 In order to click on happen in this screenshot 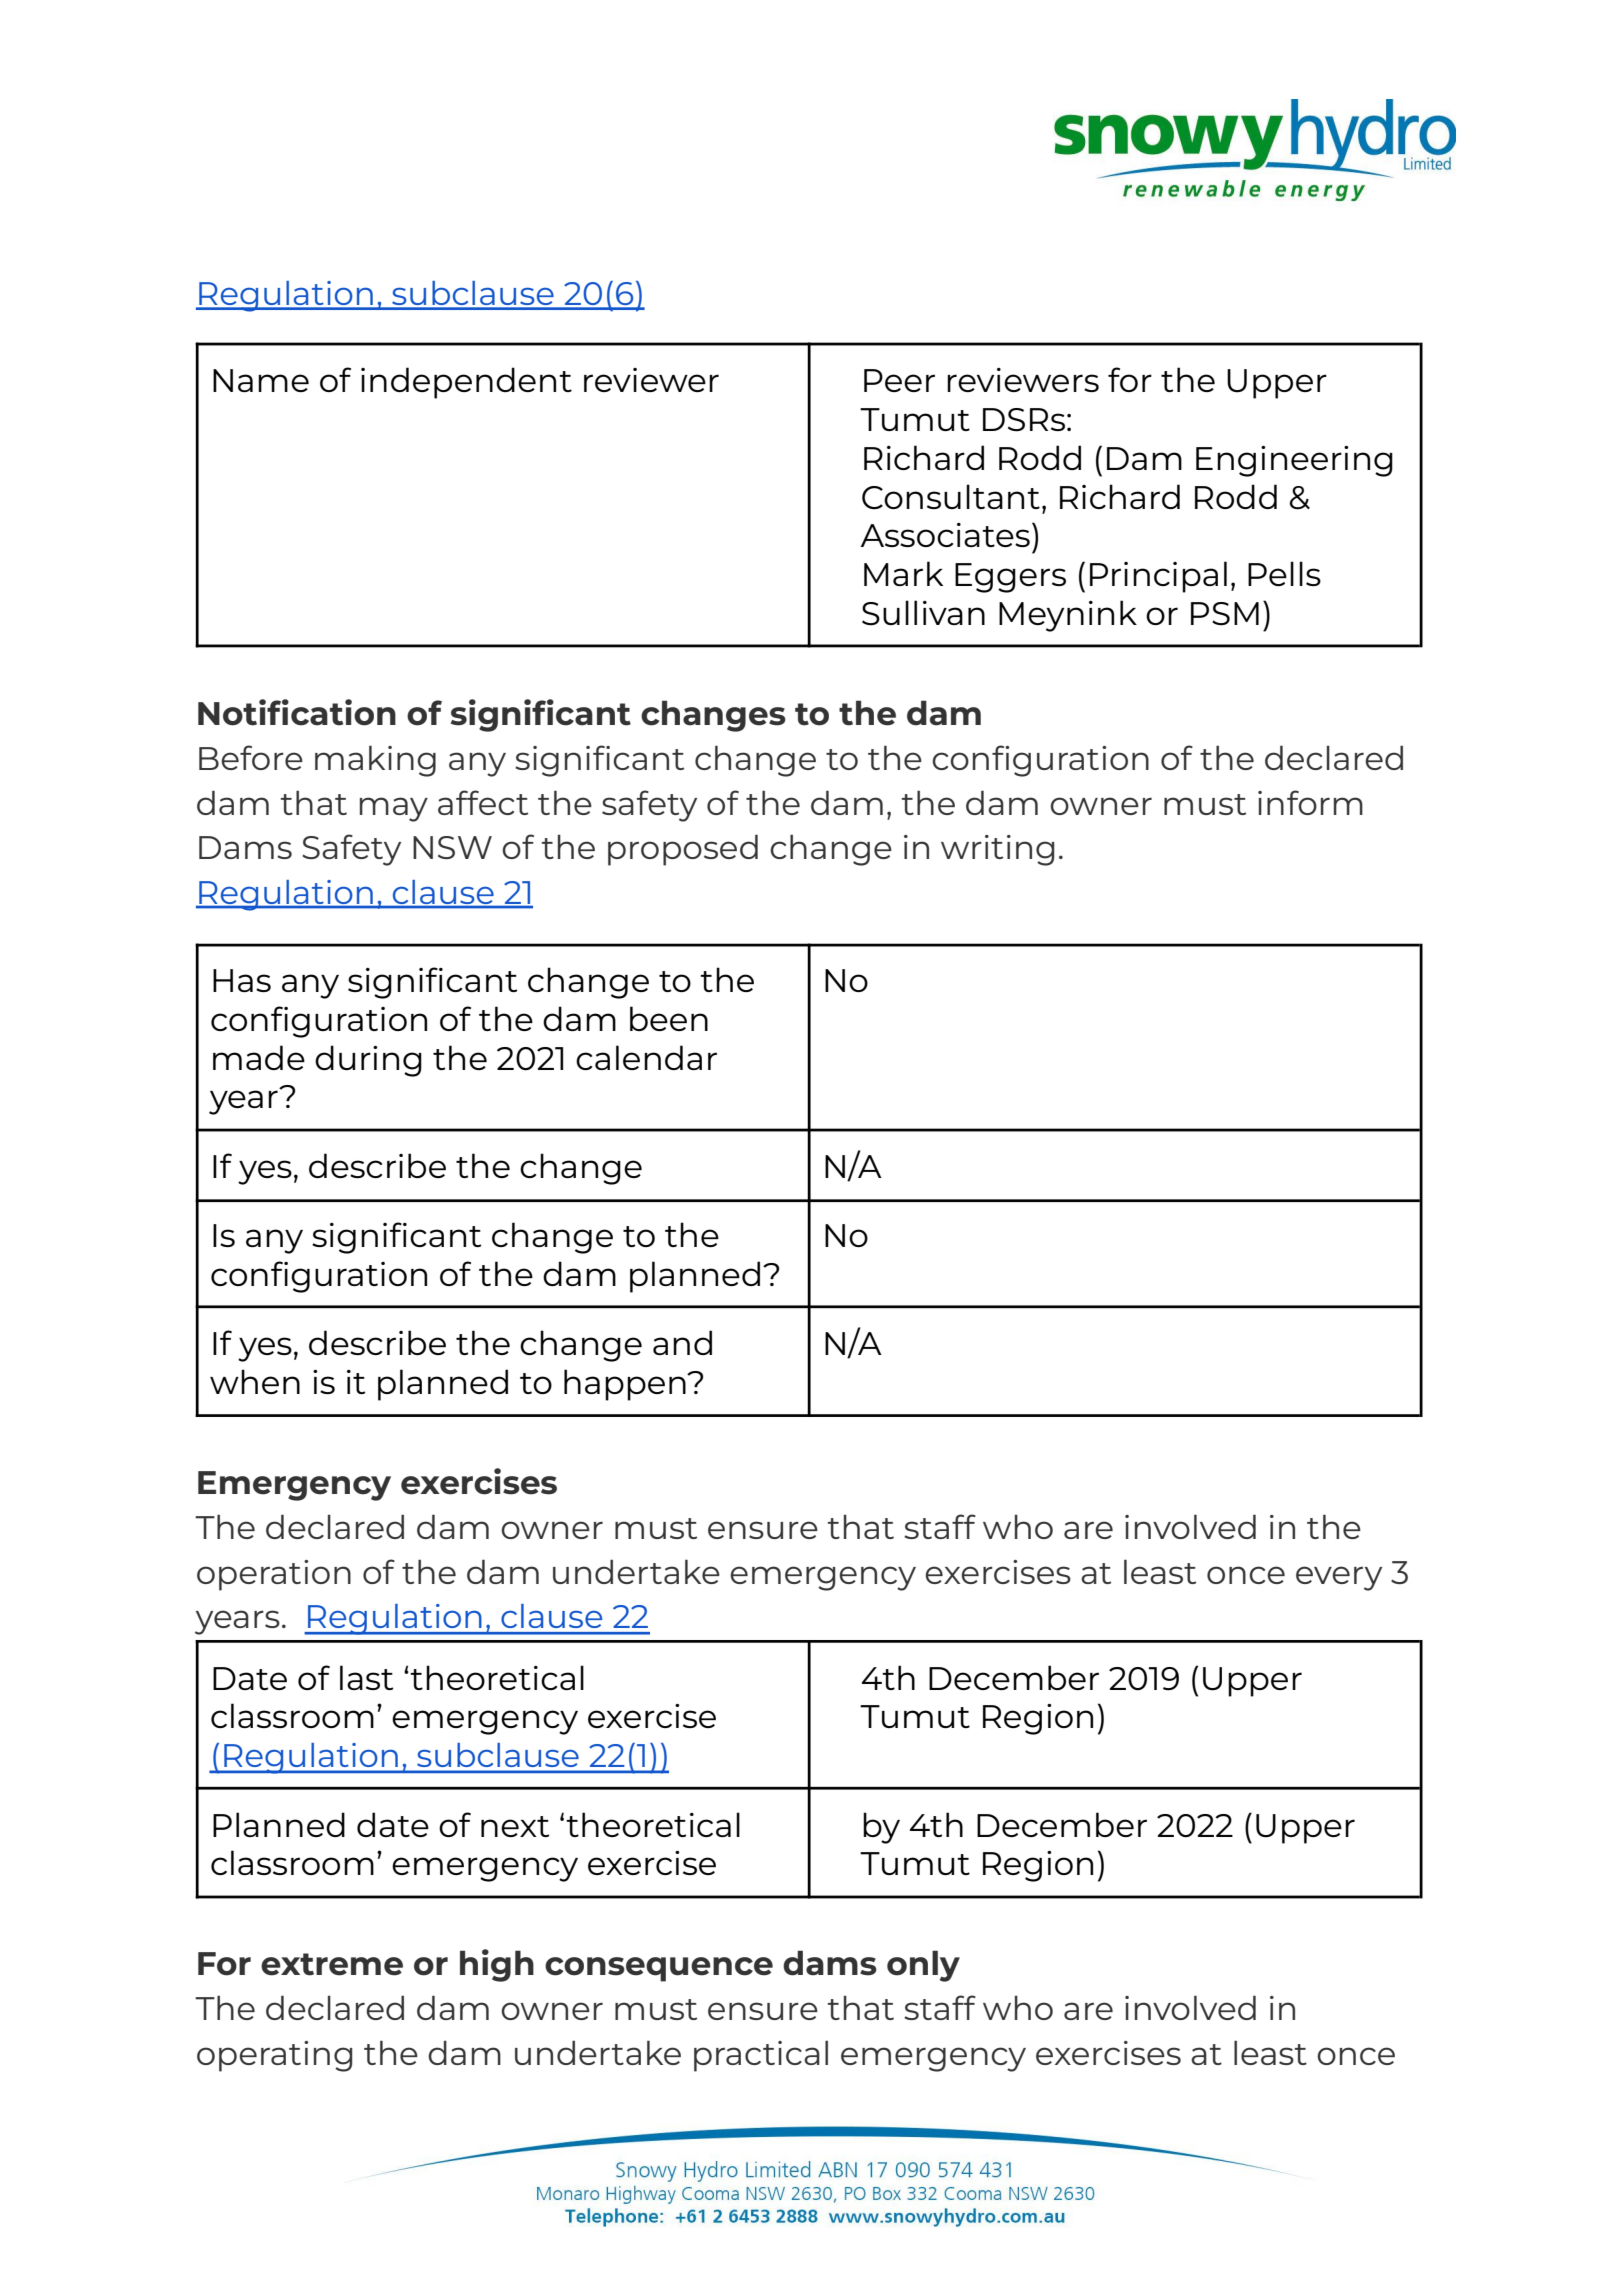, I will do `click(626, 1385)`.
